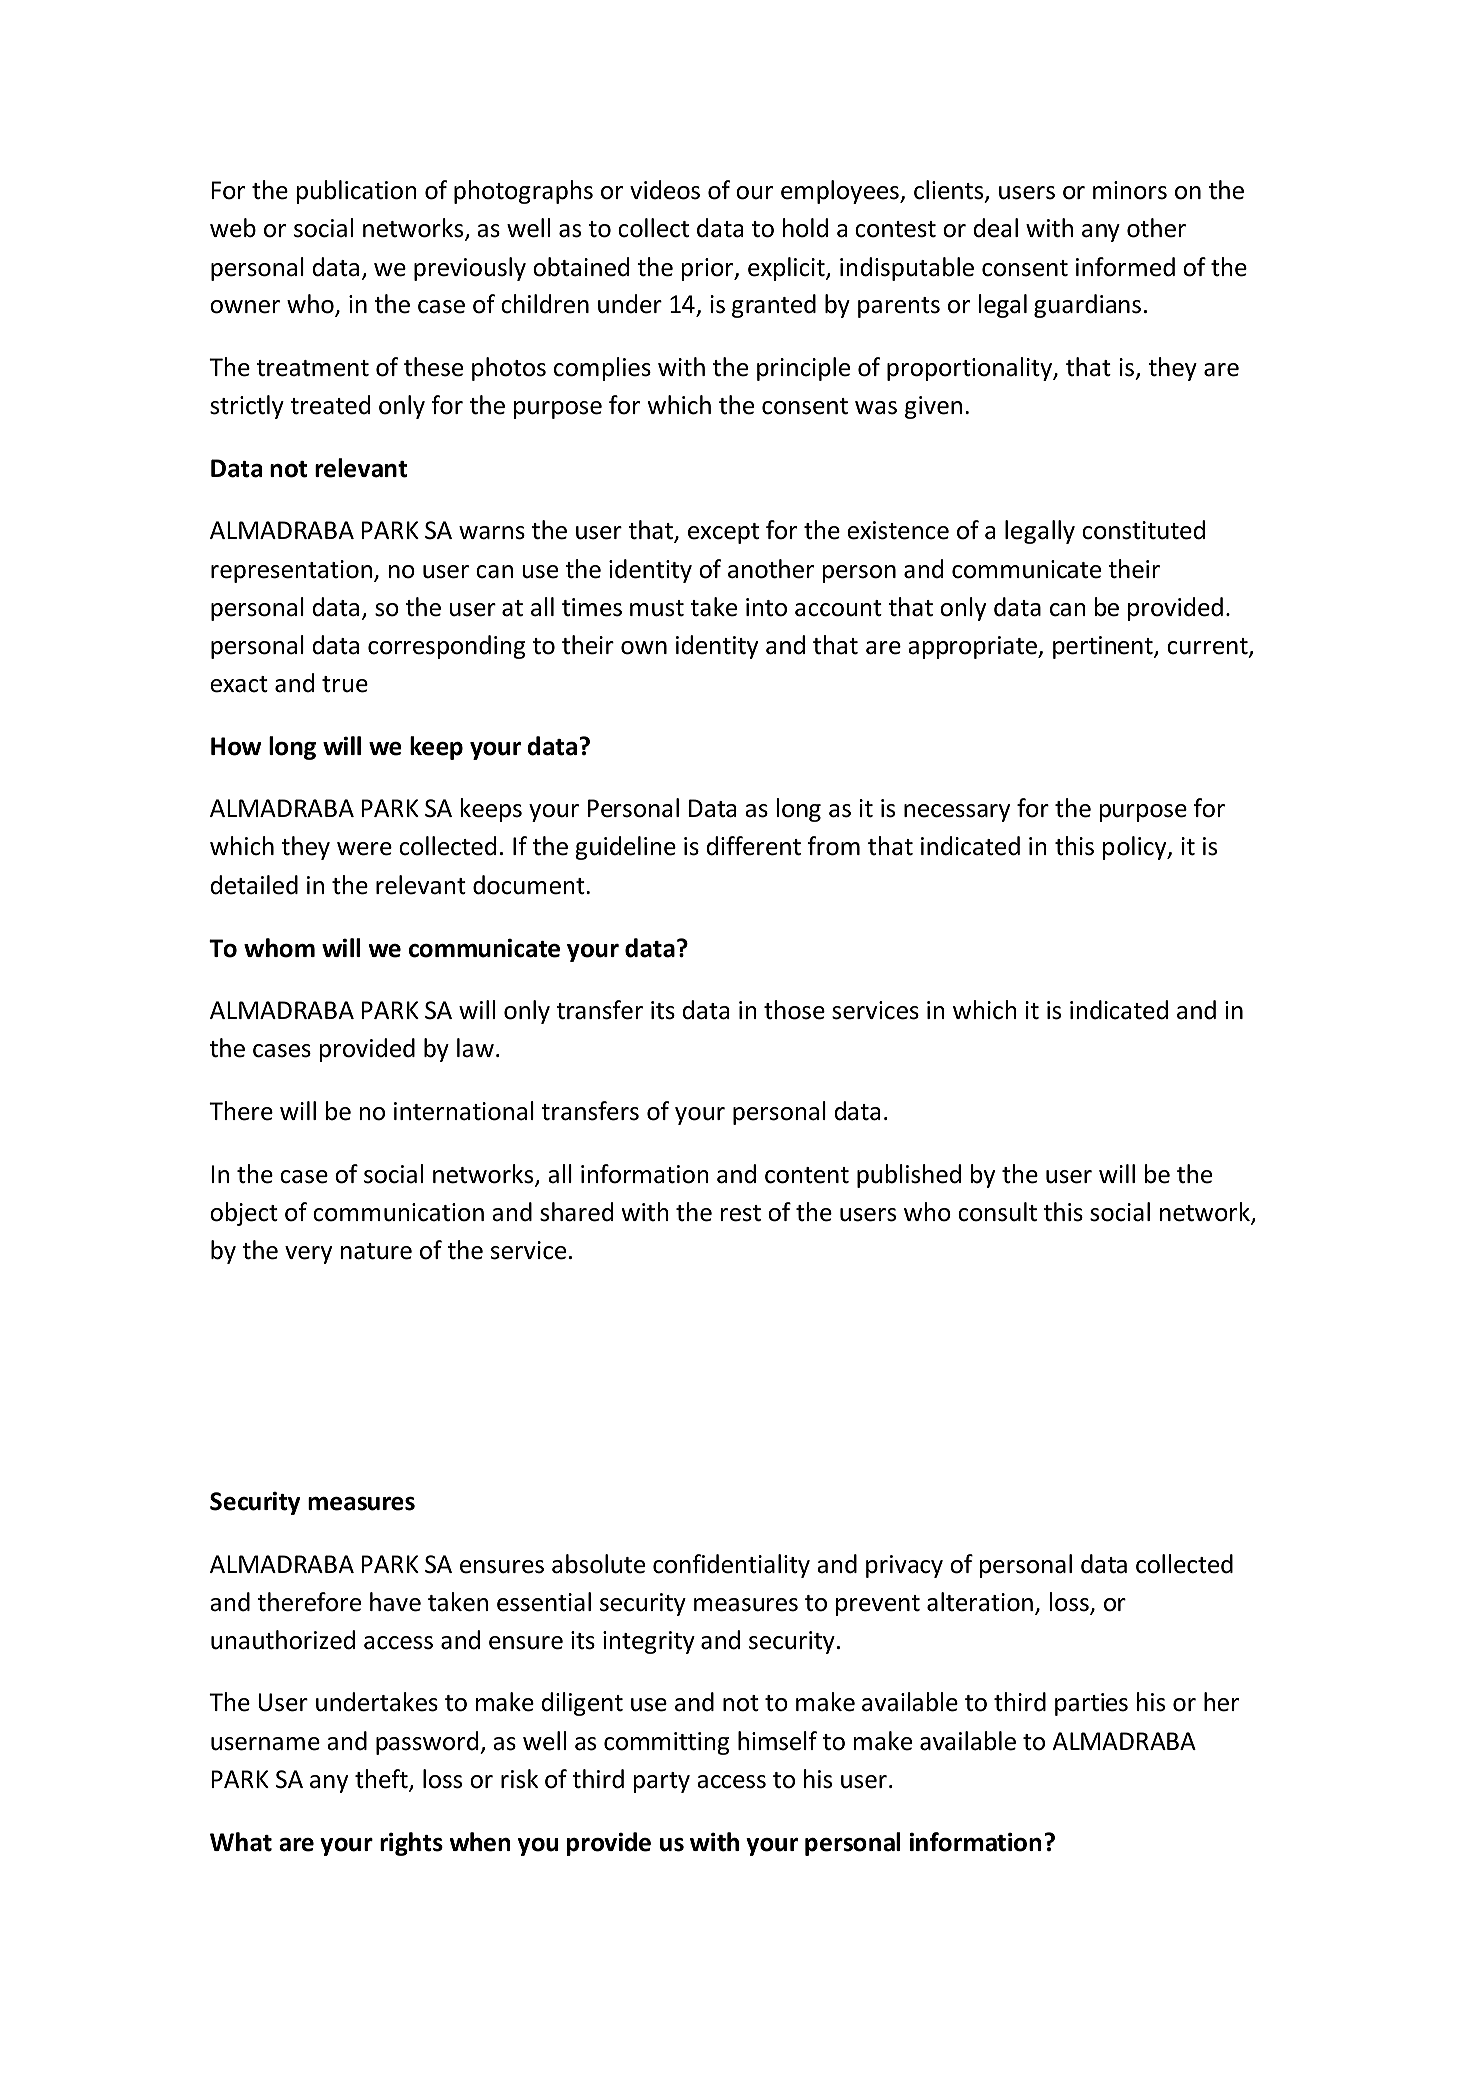 Image resolution: width=1468 pixels, height=2076 pixels. I want to click on publication, so click(357, 192).
